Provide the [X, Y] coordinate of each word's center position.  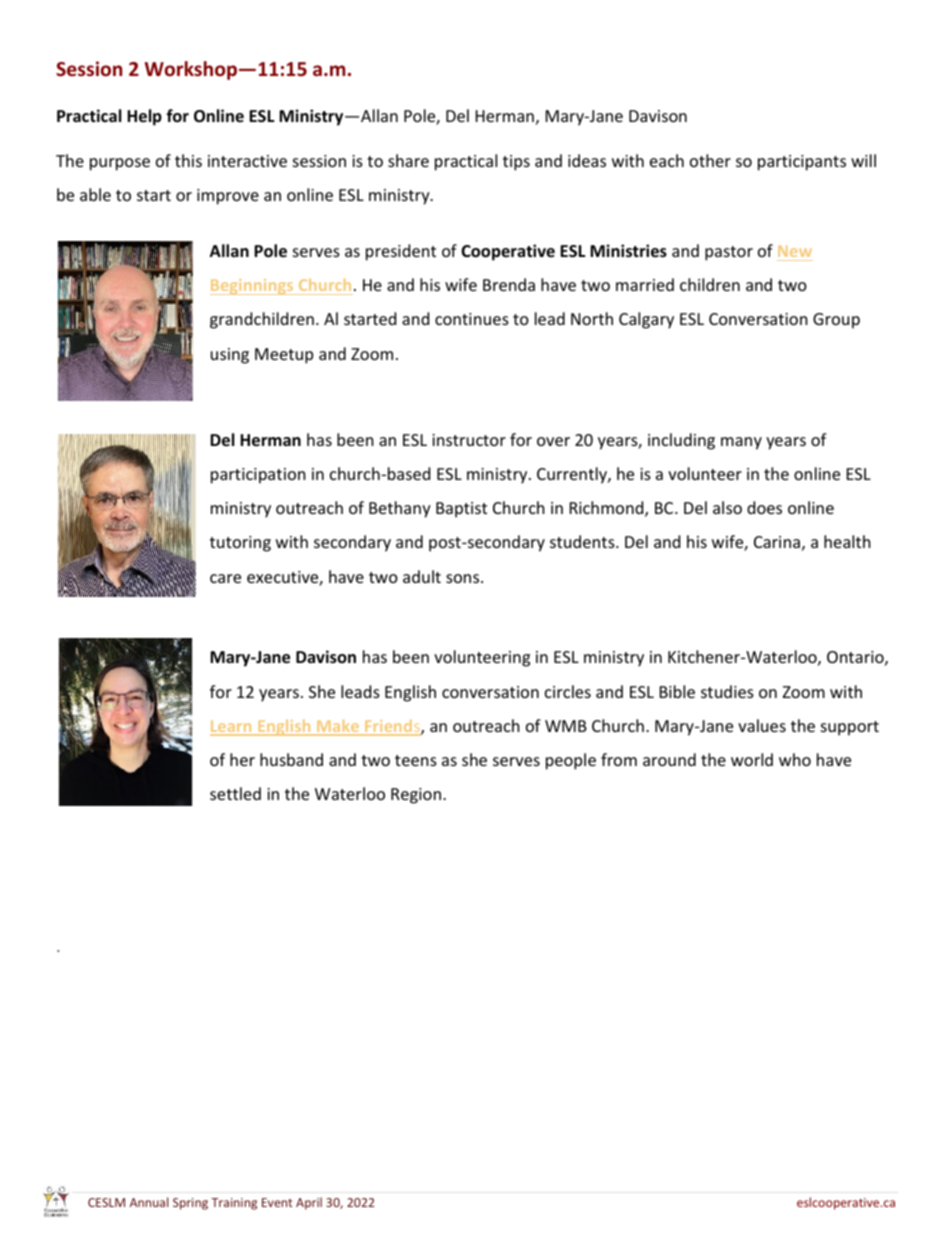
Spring [190, 1204]
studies [727, 691]
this [188, 160]
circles [568, 691]
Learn [232, 727]
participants [802, 163]
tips [516, 163]
